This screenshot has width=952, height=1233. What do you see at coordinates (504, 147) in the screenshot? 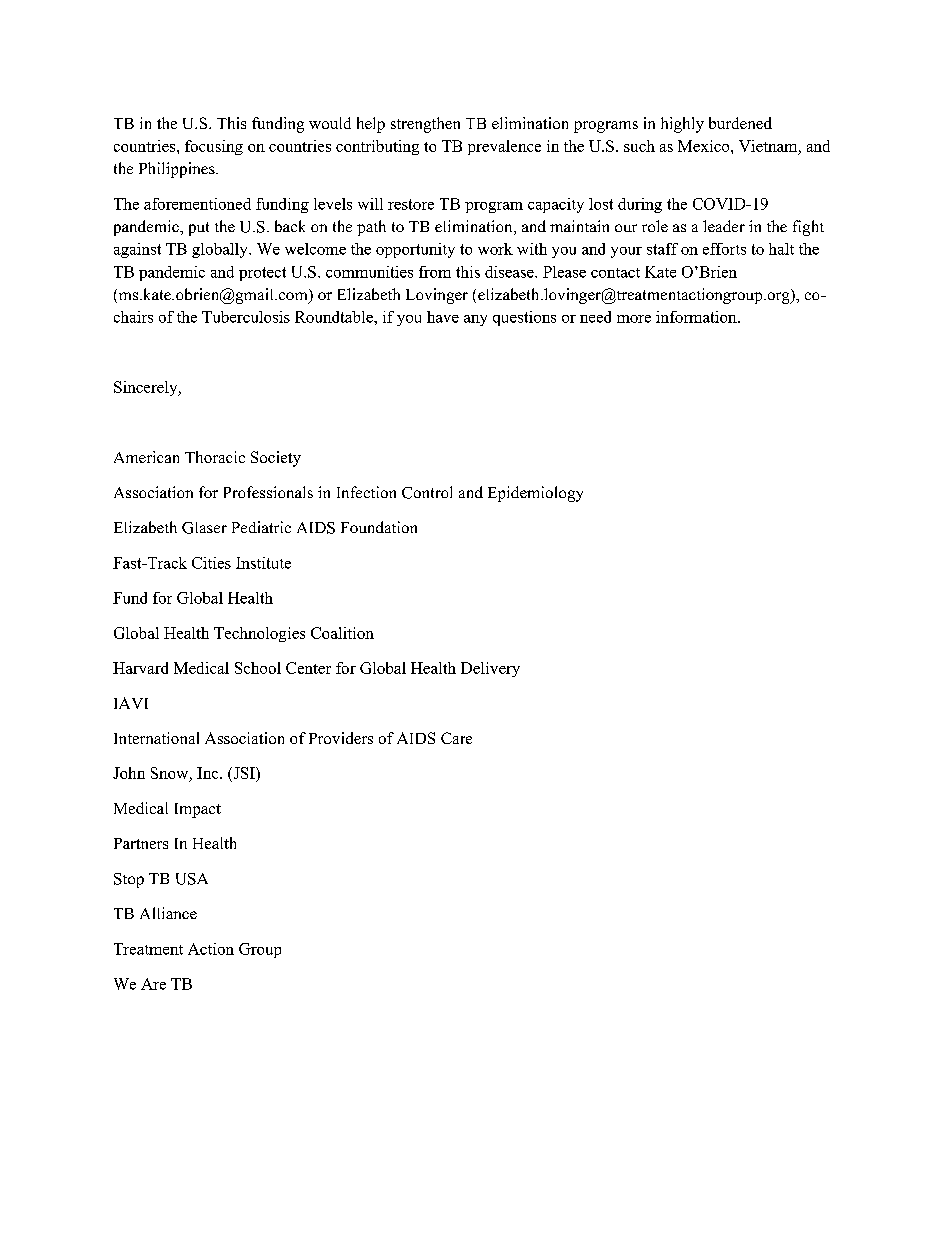
I see `prevalence` at bounding box center [504, 147].
